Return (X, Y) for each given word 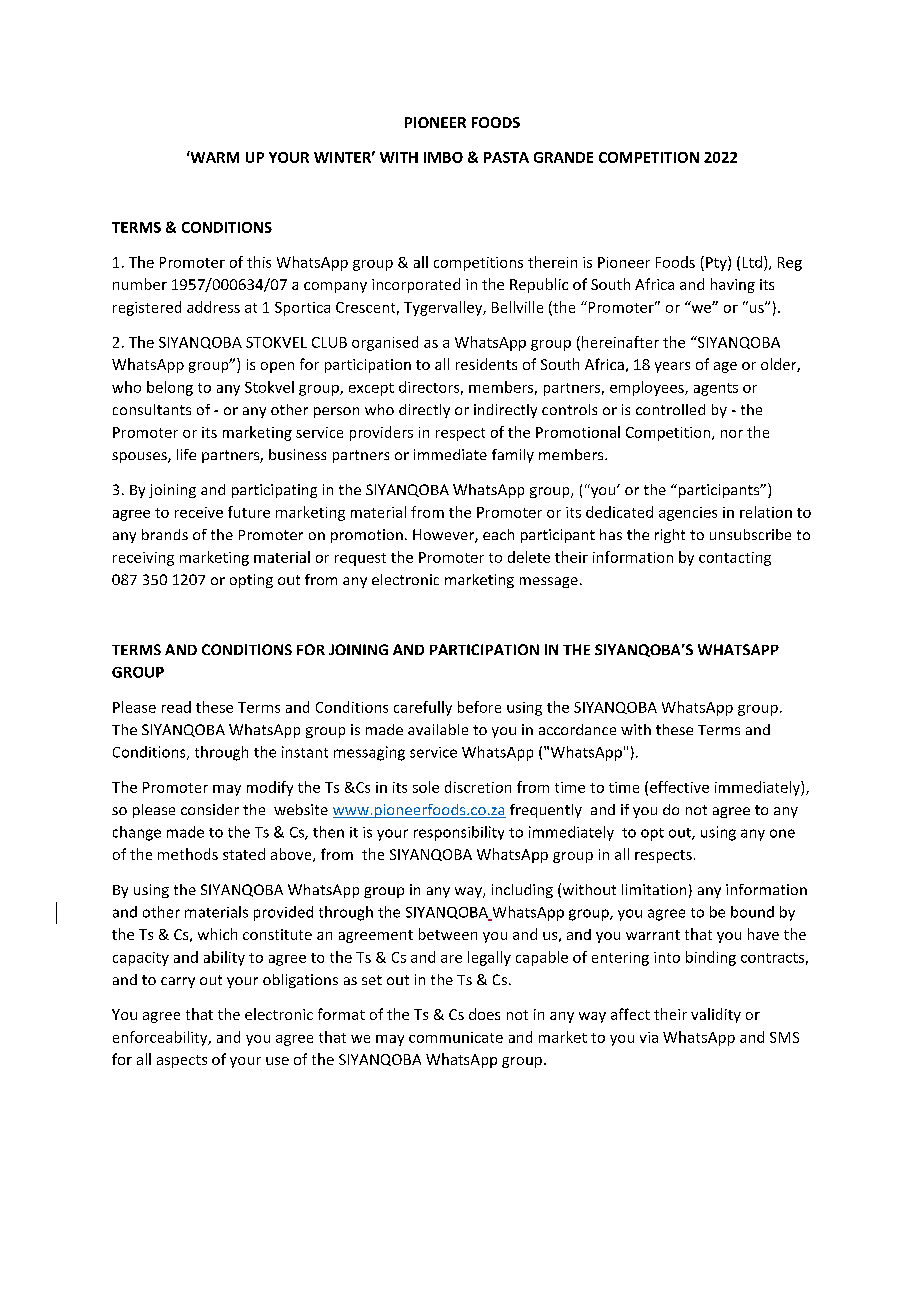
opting (251, 581)
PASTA (506, 157)
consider (210, 809)
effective (679, 787)
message (549, 582)
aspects (182, 1061)
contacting (735, 559)
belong (170, 388)
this (259, 262)
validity (716, 1015)
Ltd (752, 262)
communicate (456, 1037)
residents (486, 364)
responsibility (459, 833)
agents (716, 389)
